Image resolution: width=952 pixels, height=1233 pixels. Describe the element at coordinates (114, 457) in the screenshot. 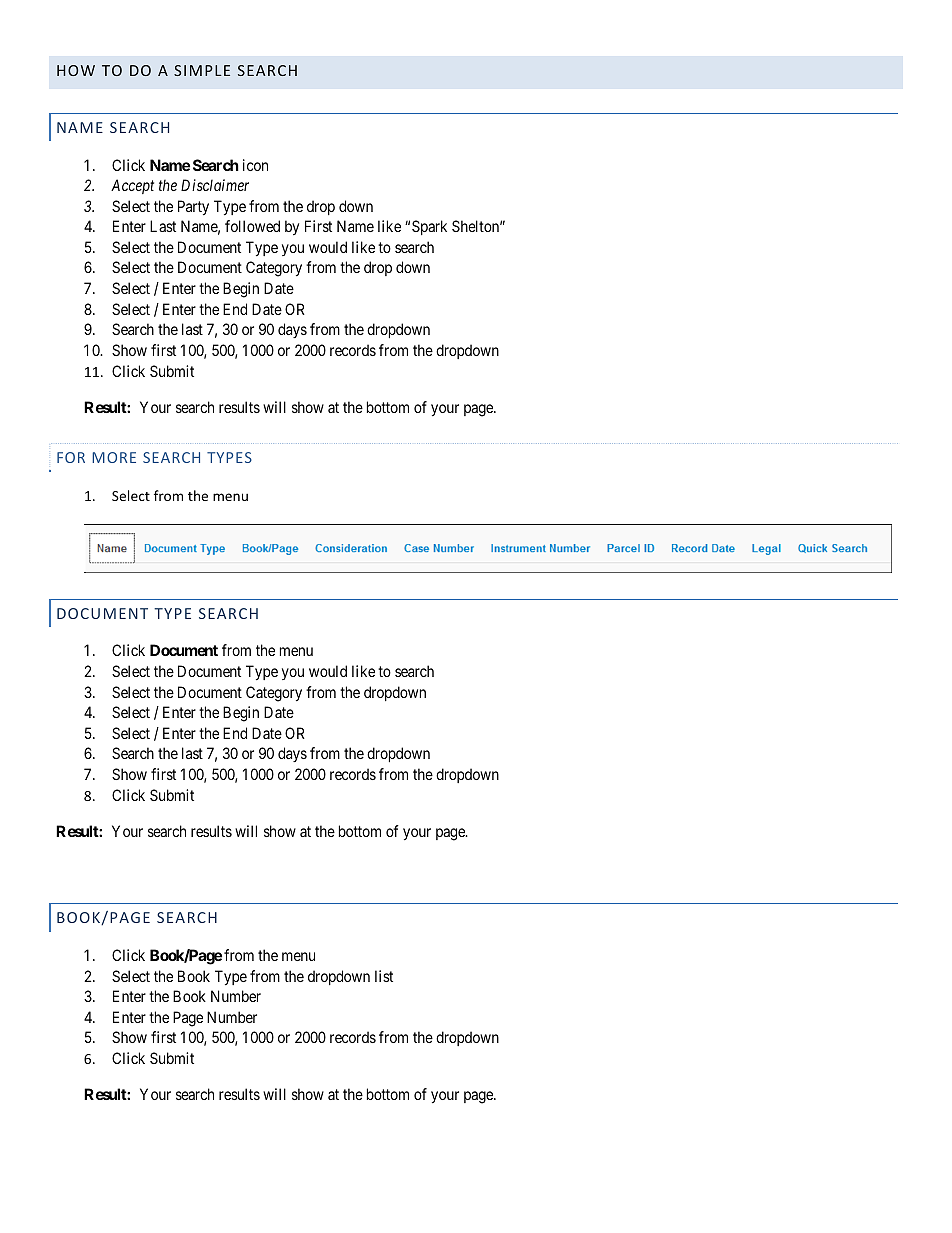

I see `MORE` at that location.
